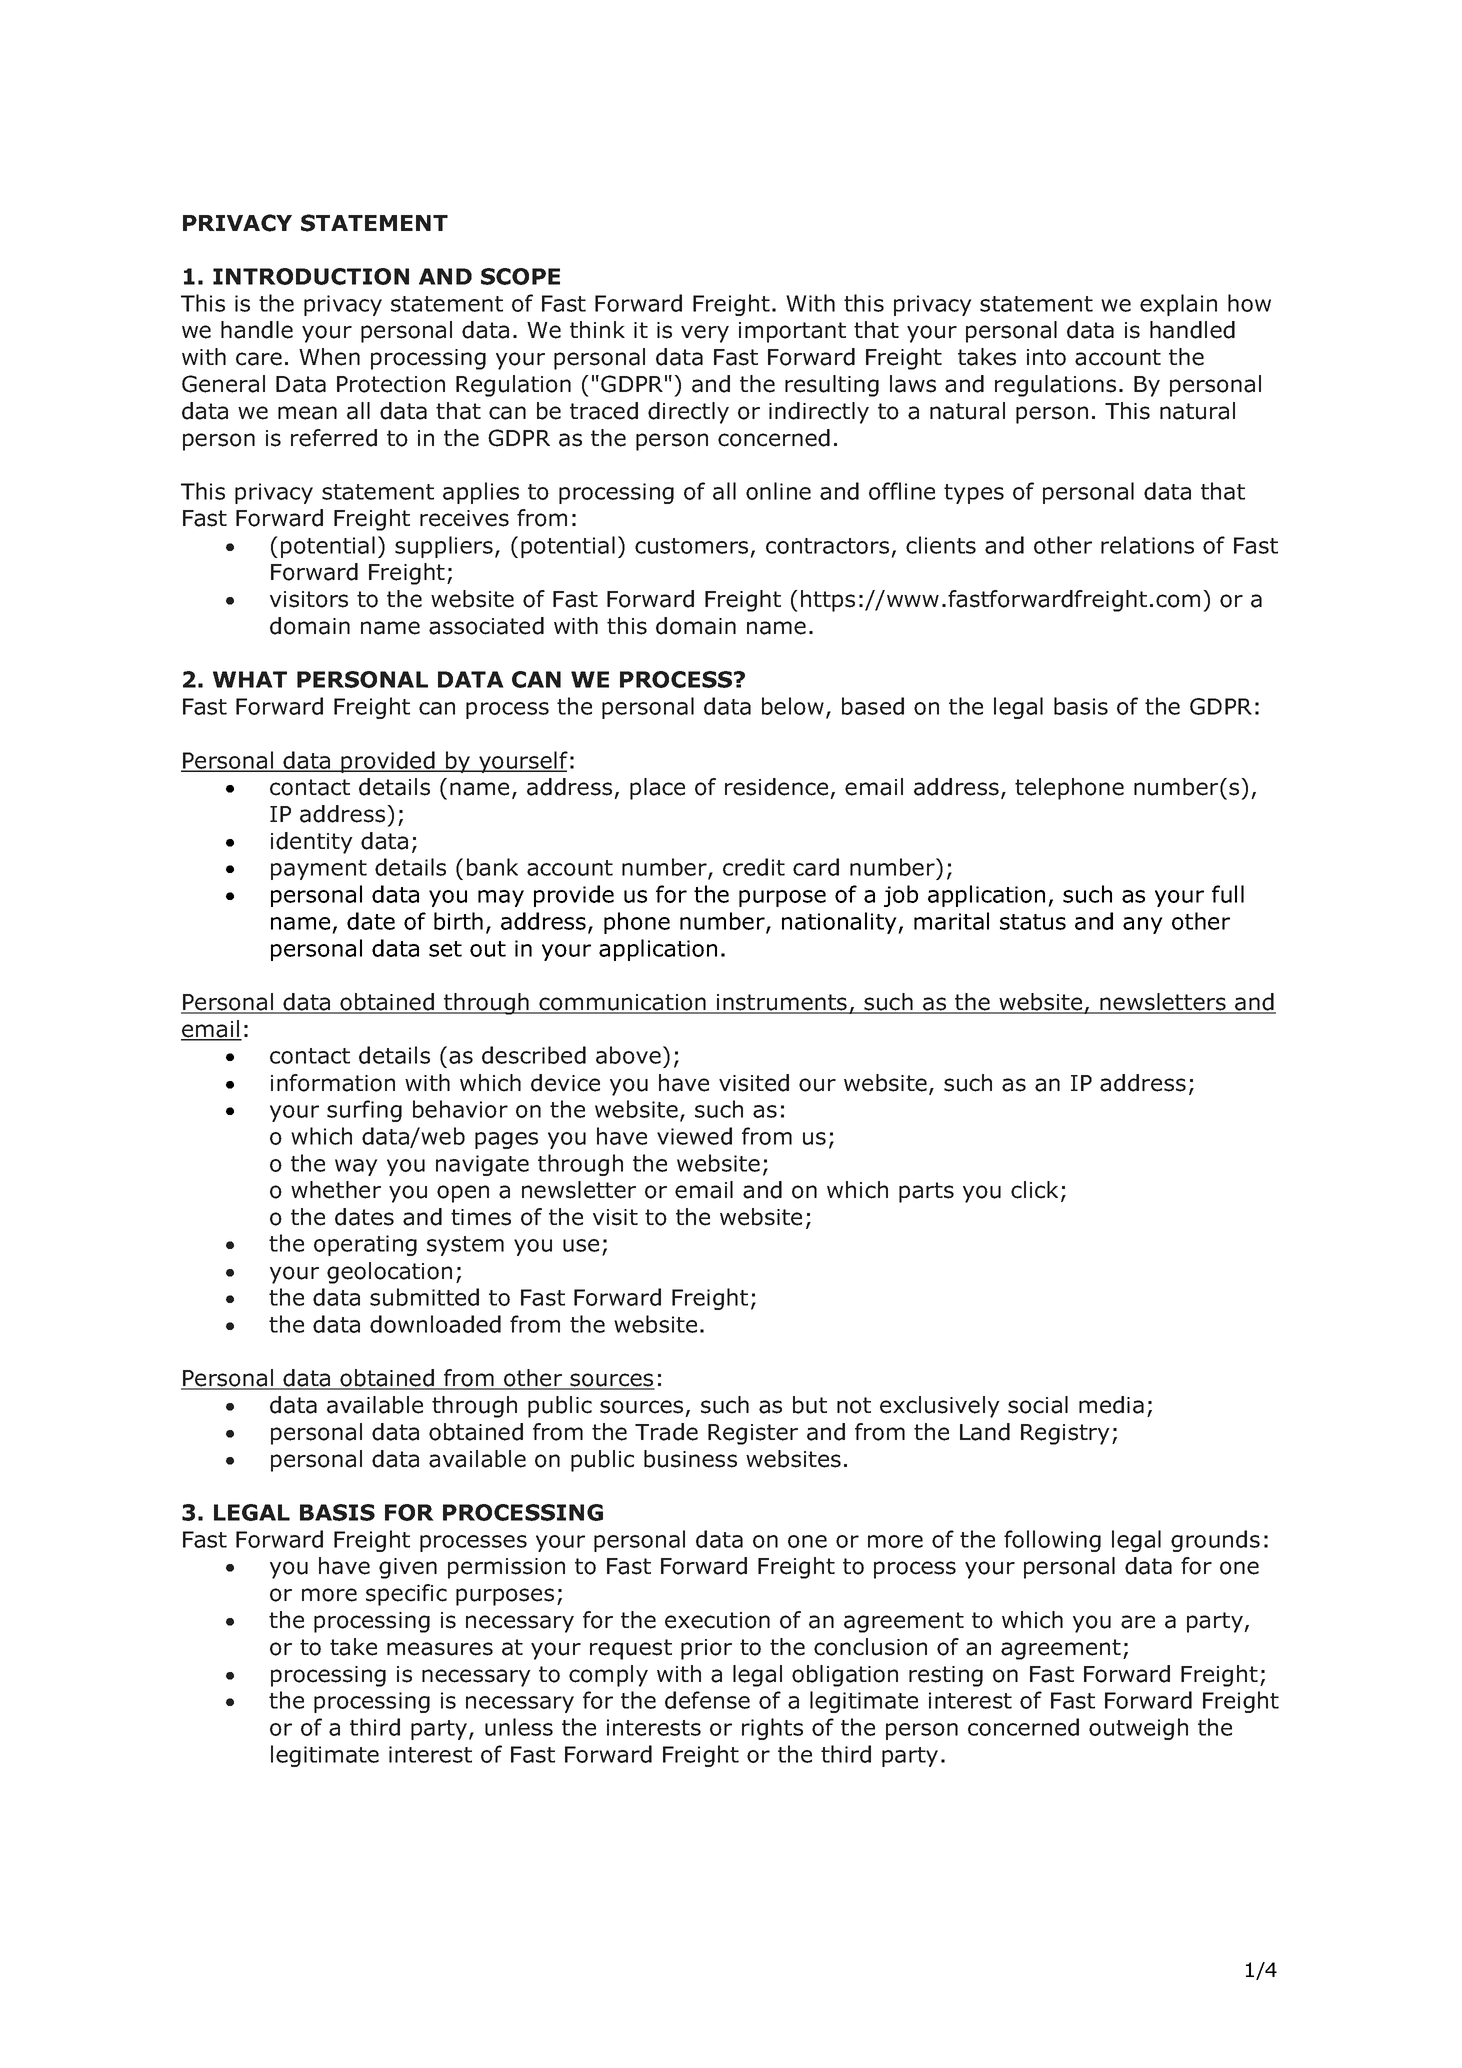 Image resolution: width=1462 pixels, height=2068 pixels. Describe the element at coordinates (312, 843) in the document. I see `identity` at that location.
